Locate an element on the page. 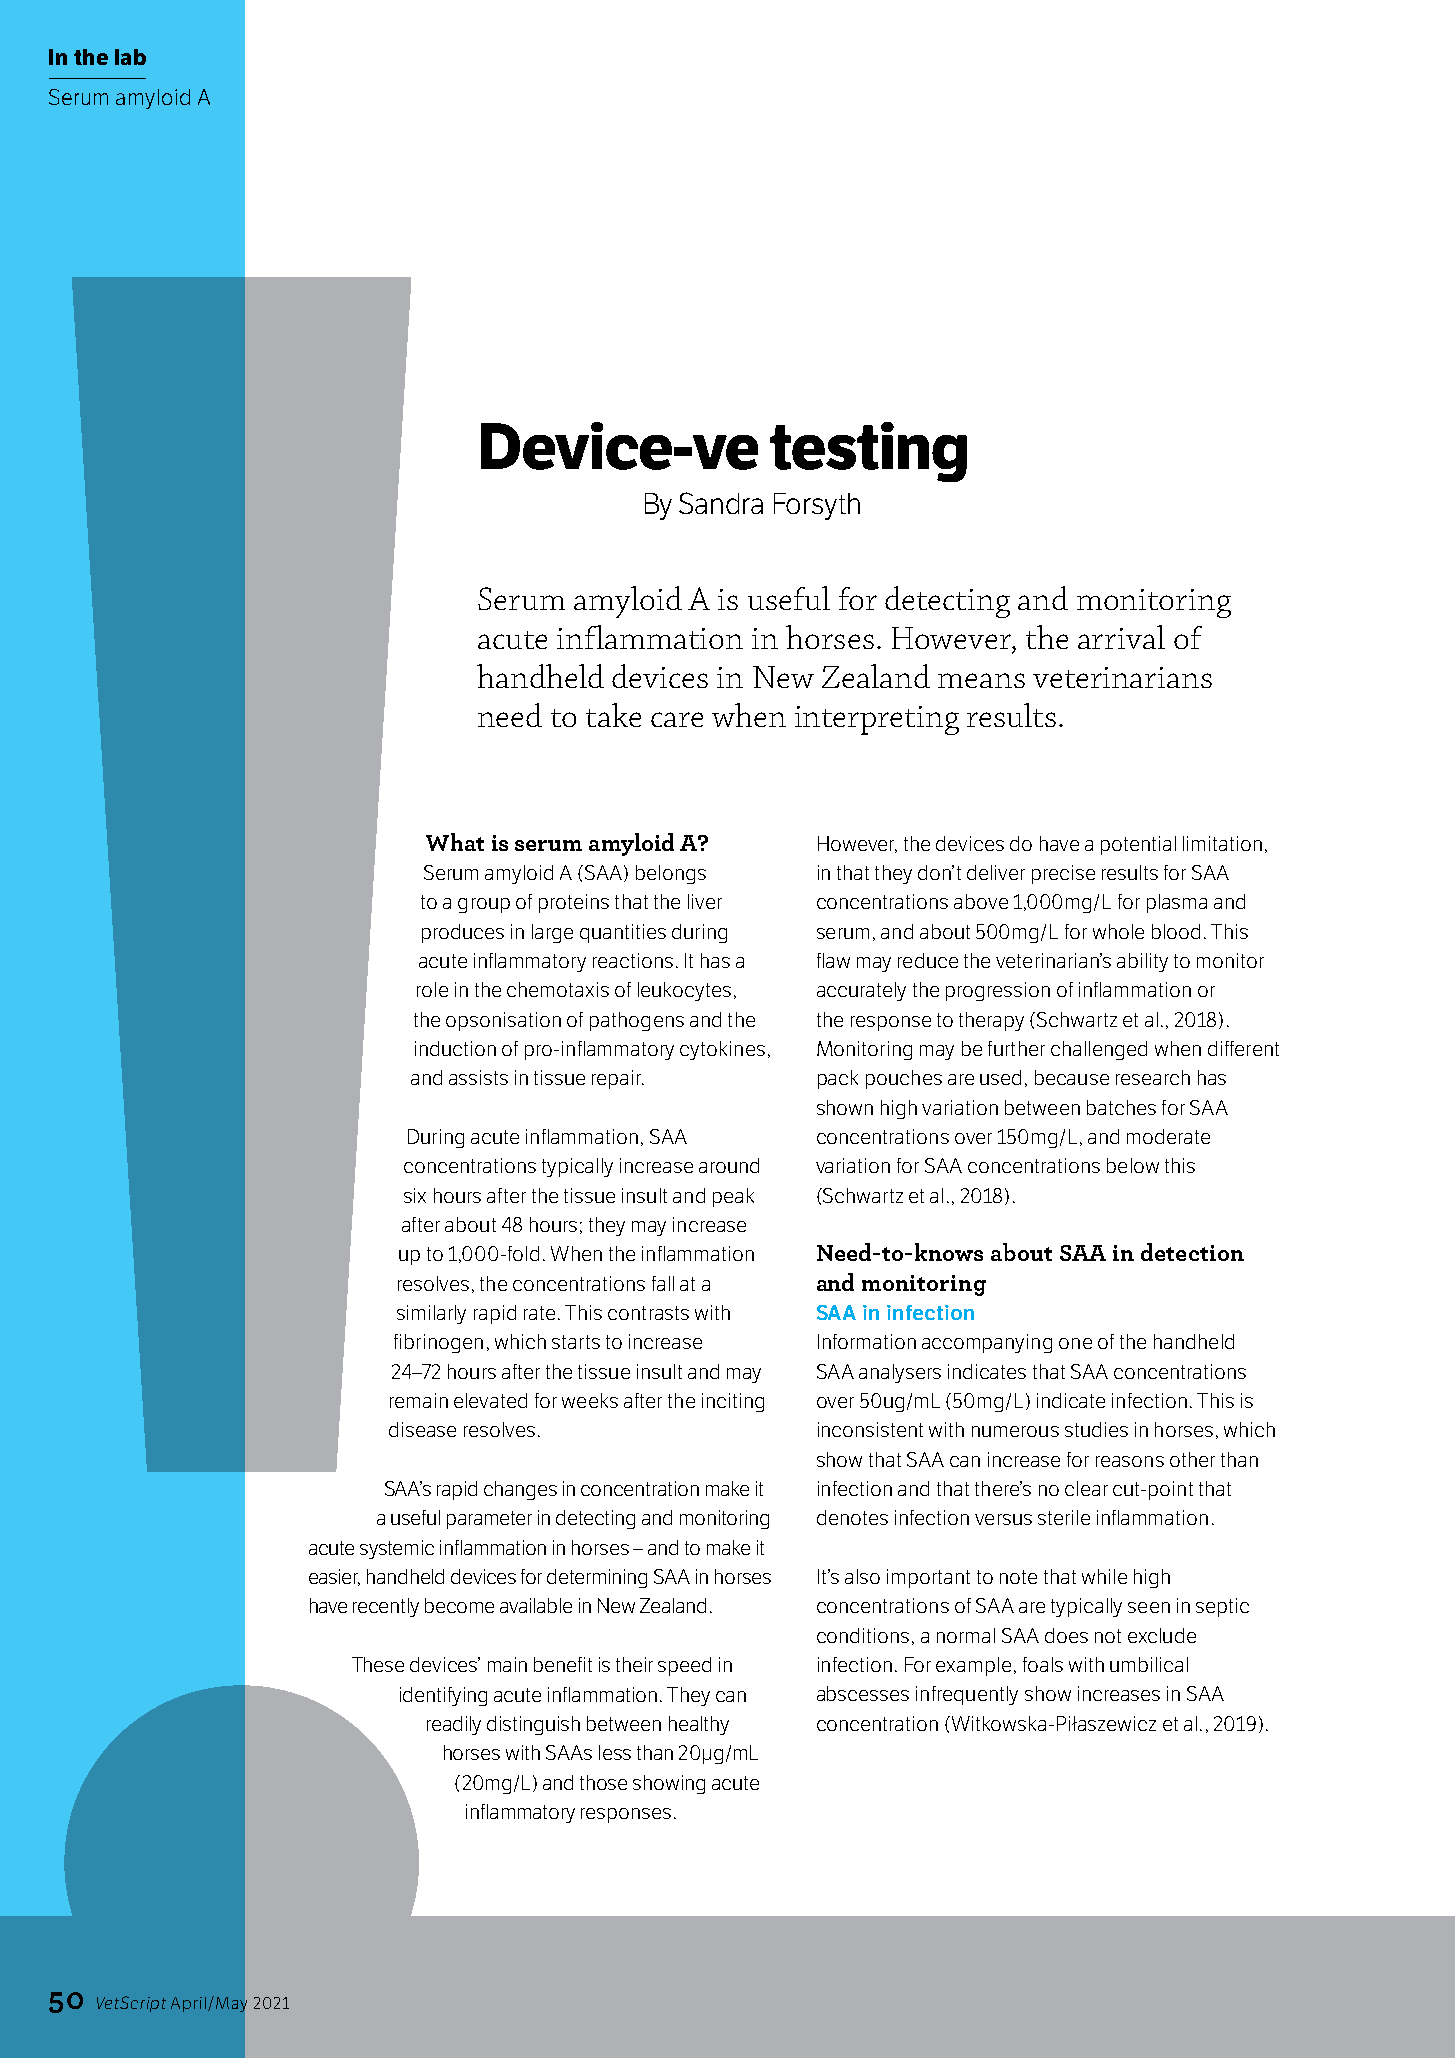  readily is located at coordinates (454, 1725).
